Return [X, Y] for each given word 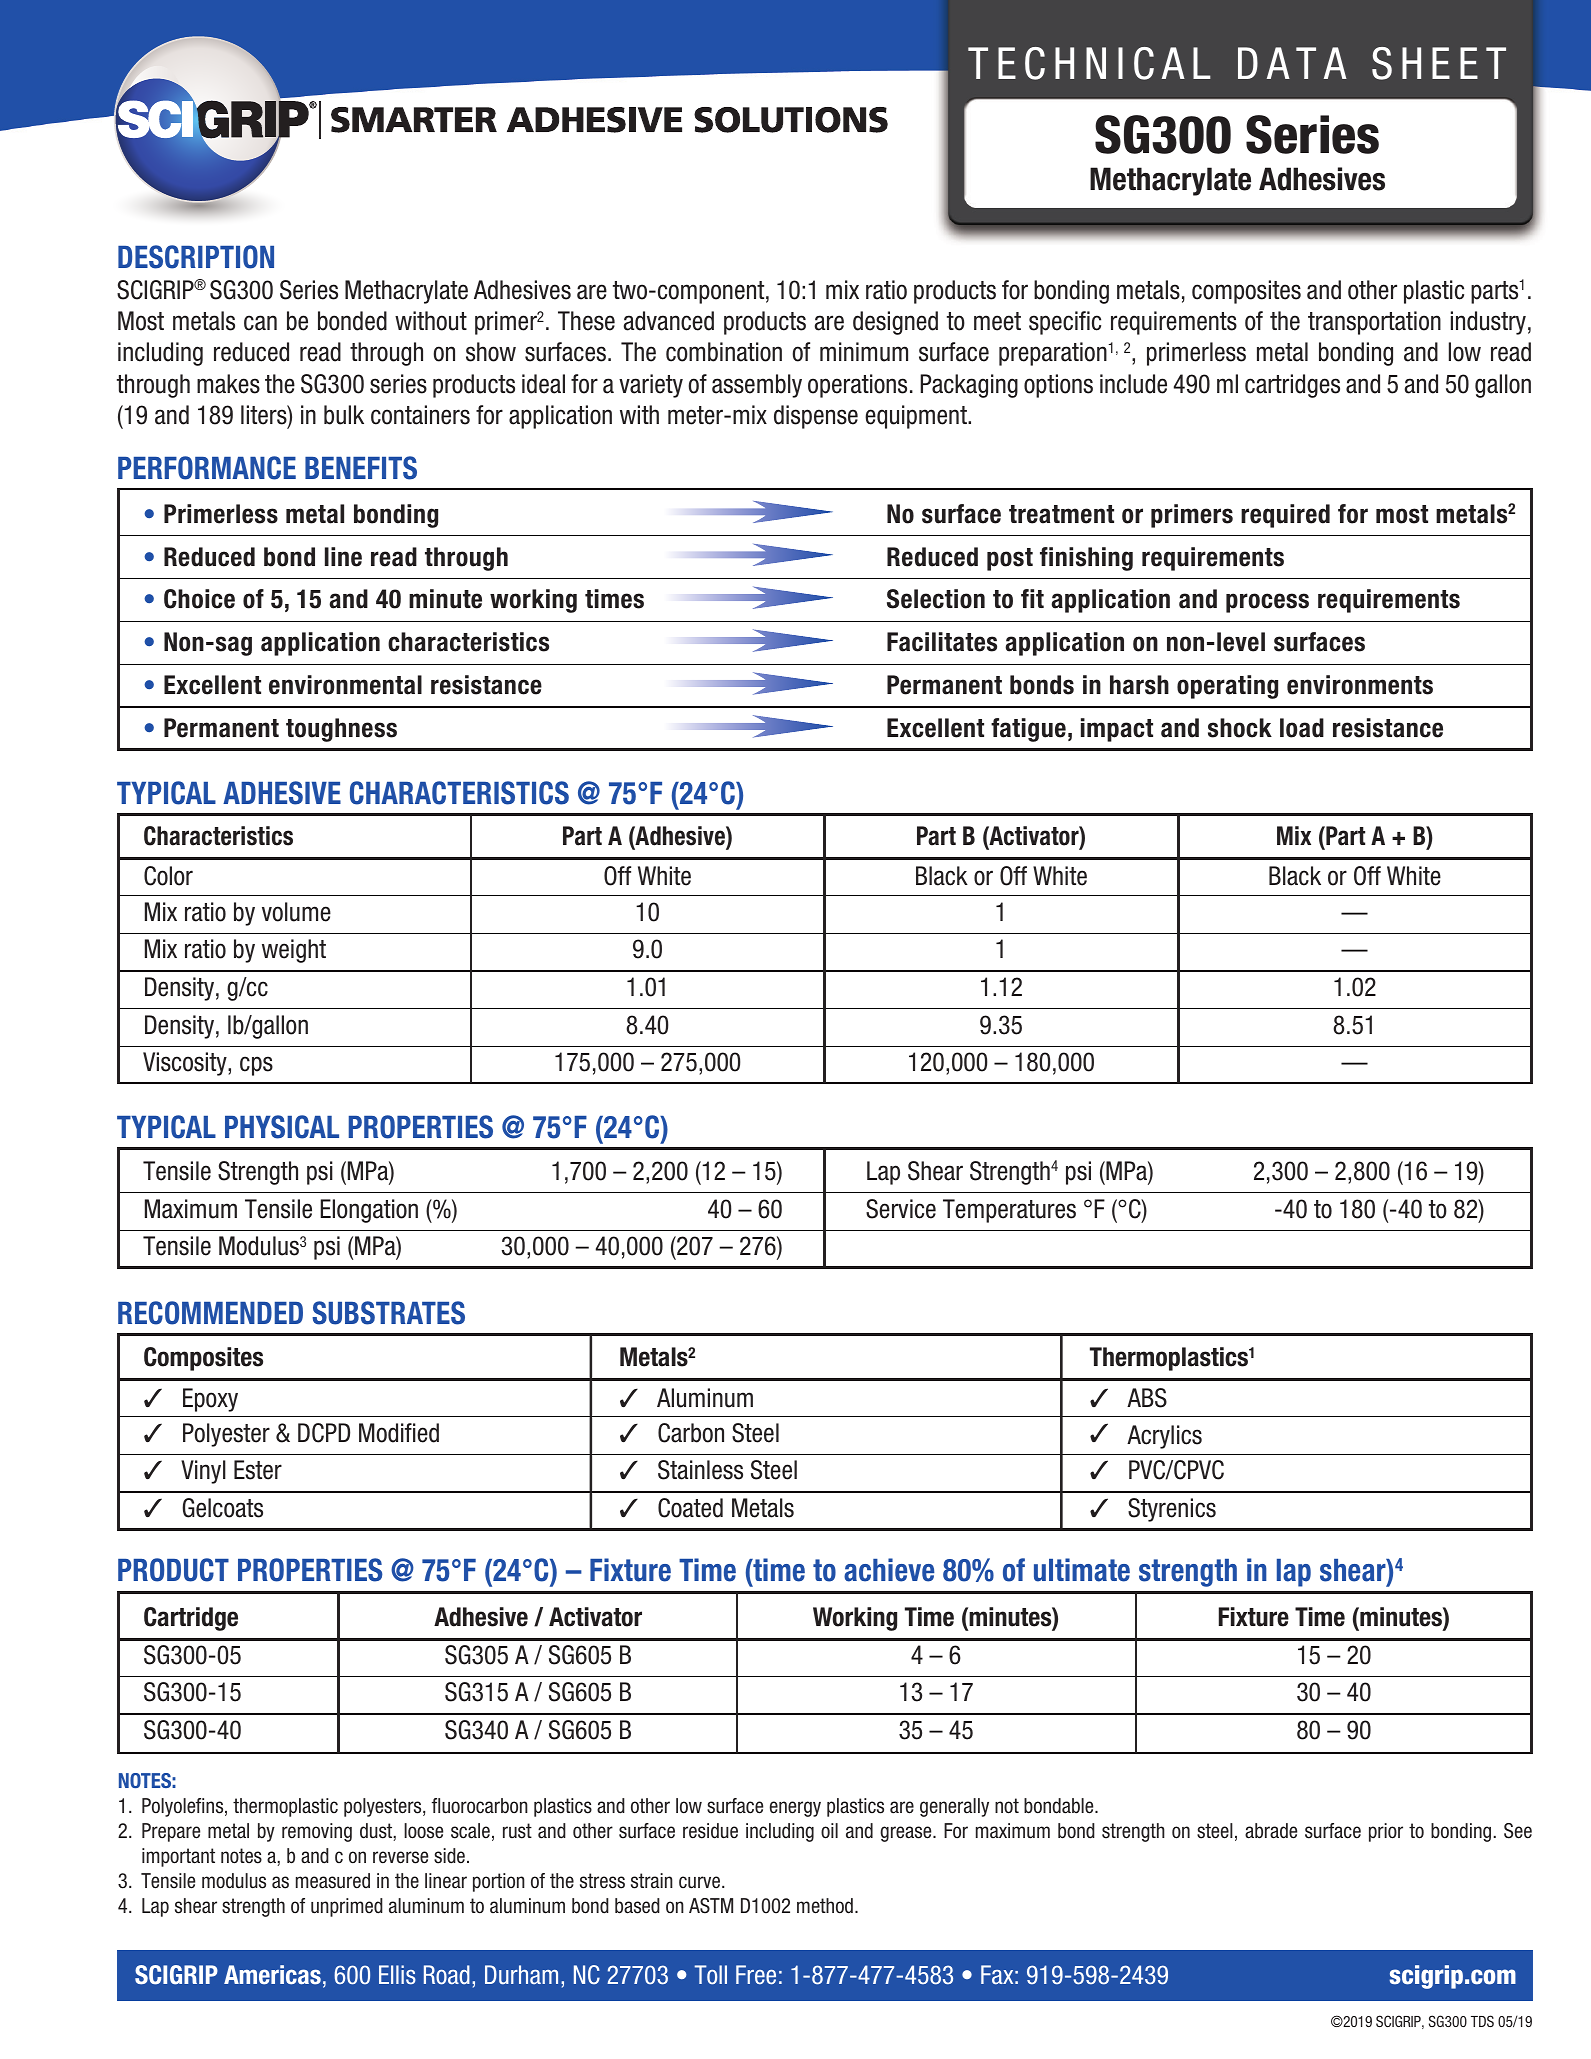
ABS [1147, 1398]
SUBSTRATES [388, 1313]
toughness [341, 730]
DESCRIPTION [196, 257]
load [1302, 728]
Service [901, 1209]
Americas [272, 1975]
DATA [1292, 63]
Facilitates [942, 642]
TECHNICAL [1089, 63]
